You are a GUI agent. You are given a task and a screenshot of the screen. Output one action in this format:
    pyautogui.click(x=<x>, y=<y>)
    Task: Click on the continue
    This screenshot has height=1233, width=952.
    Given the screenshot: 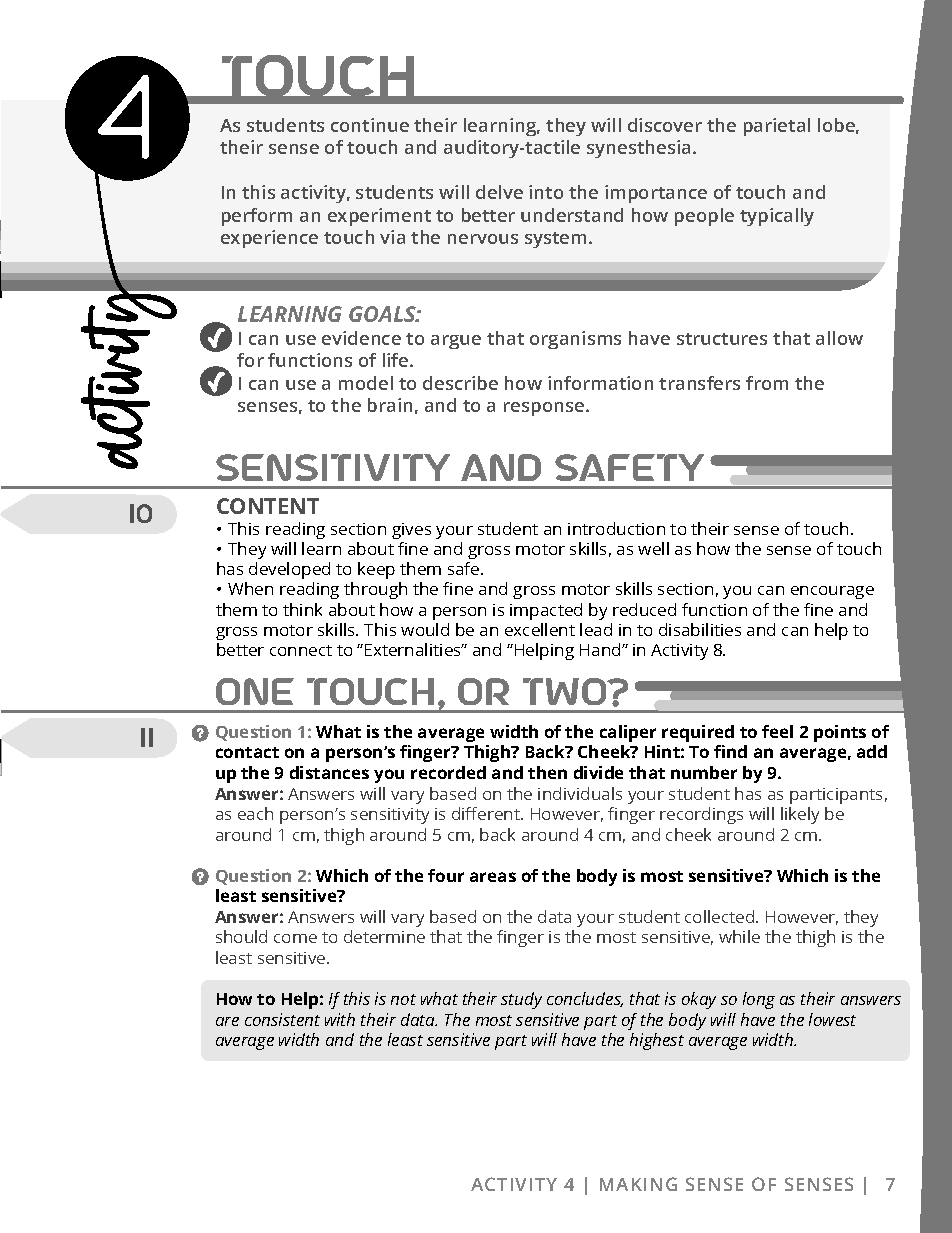 What is the action you would take?
    pyautogui.click(x=370, y=125)
